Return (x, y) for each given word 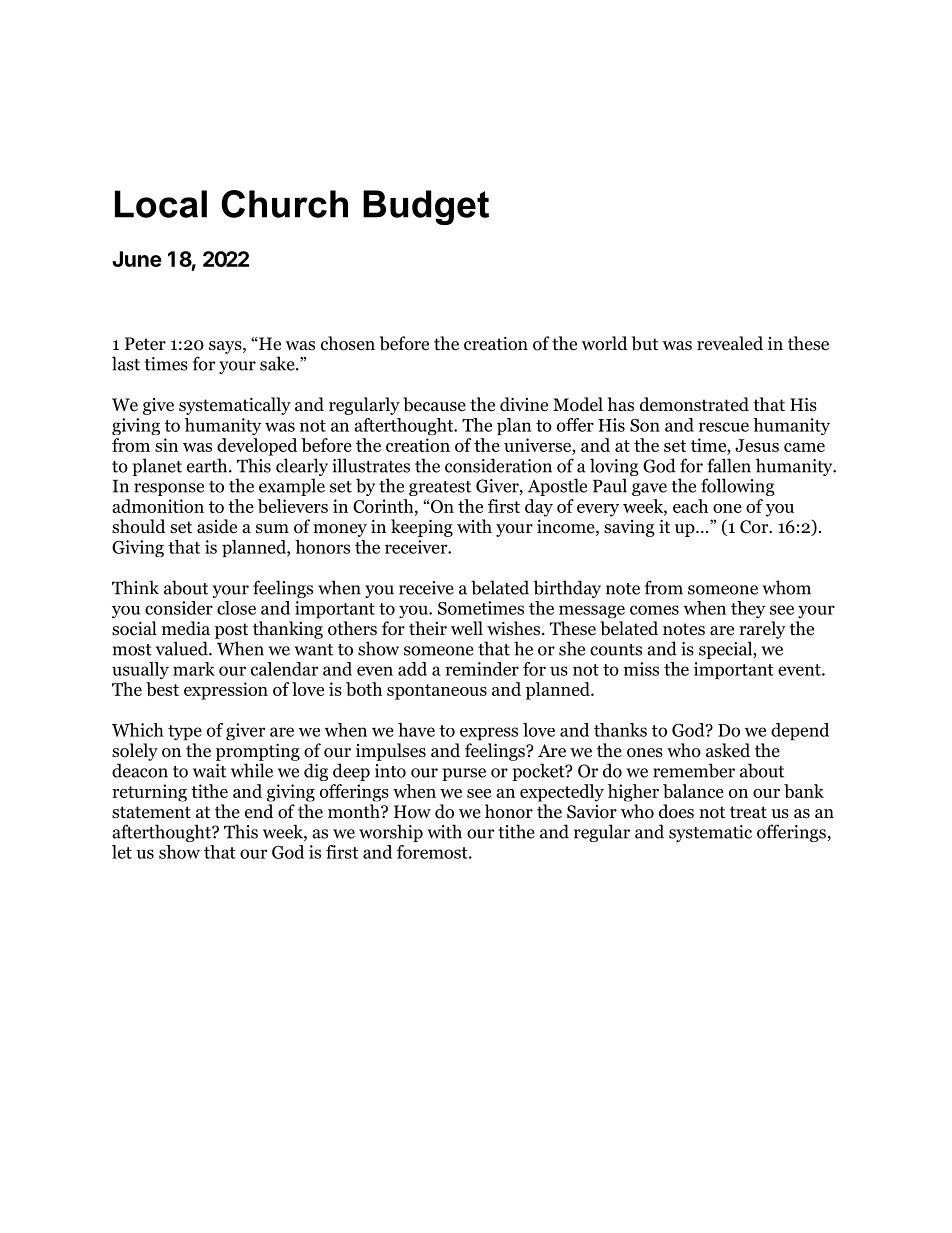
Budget (426, 207)
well (467, 628)
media (186, 628)
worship (391, 833)
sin (166, 445)
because (434, 404)
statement (151, 812)
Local (161, 204)
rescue (724, 427)
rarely (762, 630)
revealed (730, 343)
